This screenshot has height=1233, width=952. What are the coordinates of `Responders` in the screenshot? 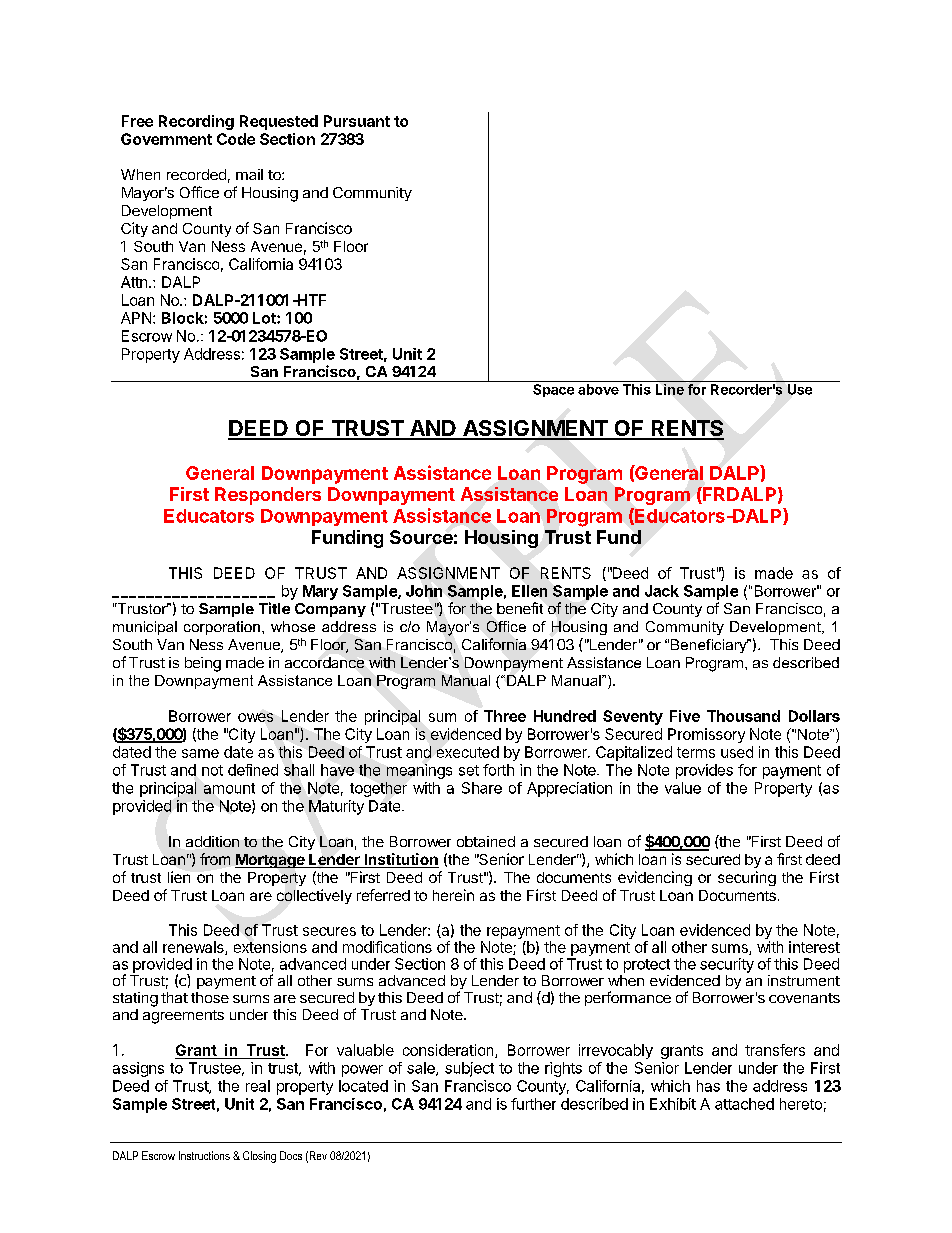 It's located at (268, 496).
